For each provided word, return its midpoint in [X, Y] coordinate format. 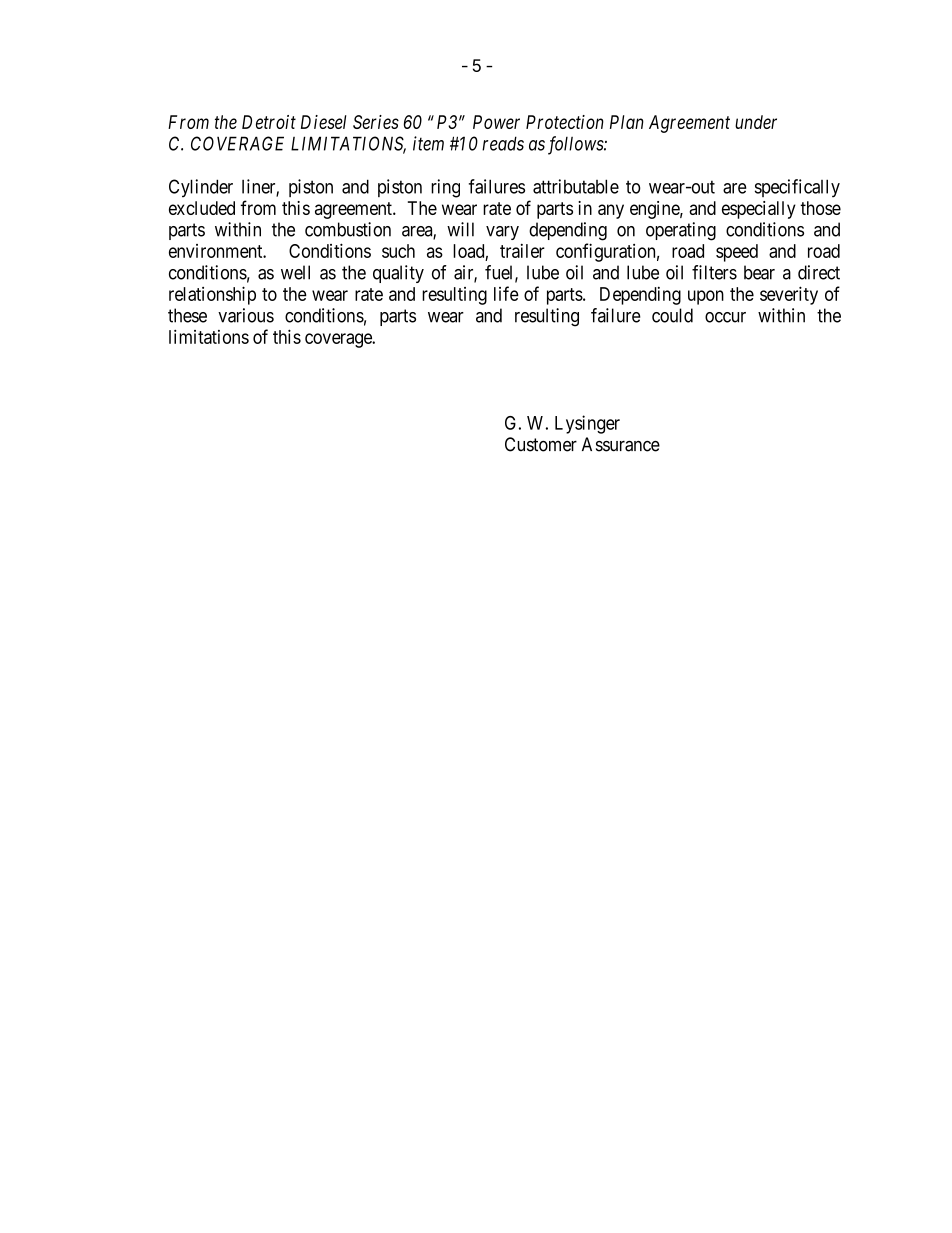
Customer [541, 444]
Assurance [621, 444]
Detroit [269, 122]
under [756, 122]
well [295, 272]
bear [759, 272]
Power [496, 122]
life [506, 293]
